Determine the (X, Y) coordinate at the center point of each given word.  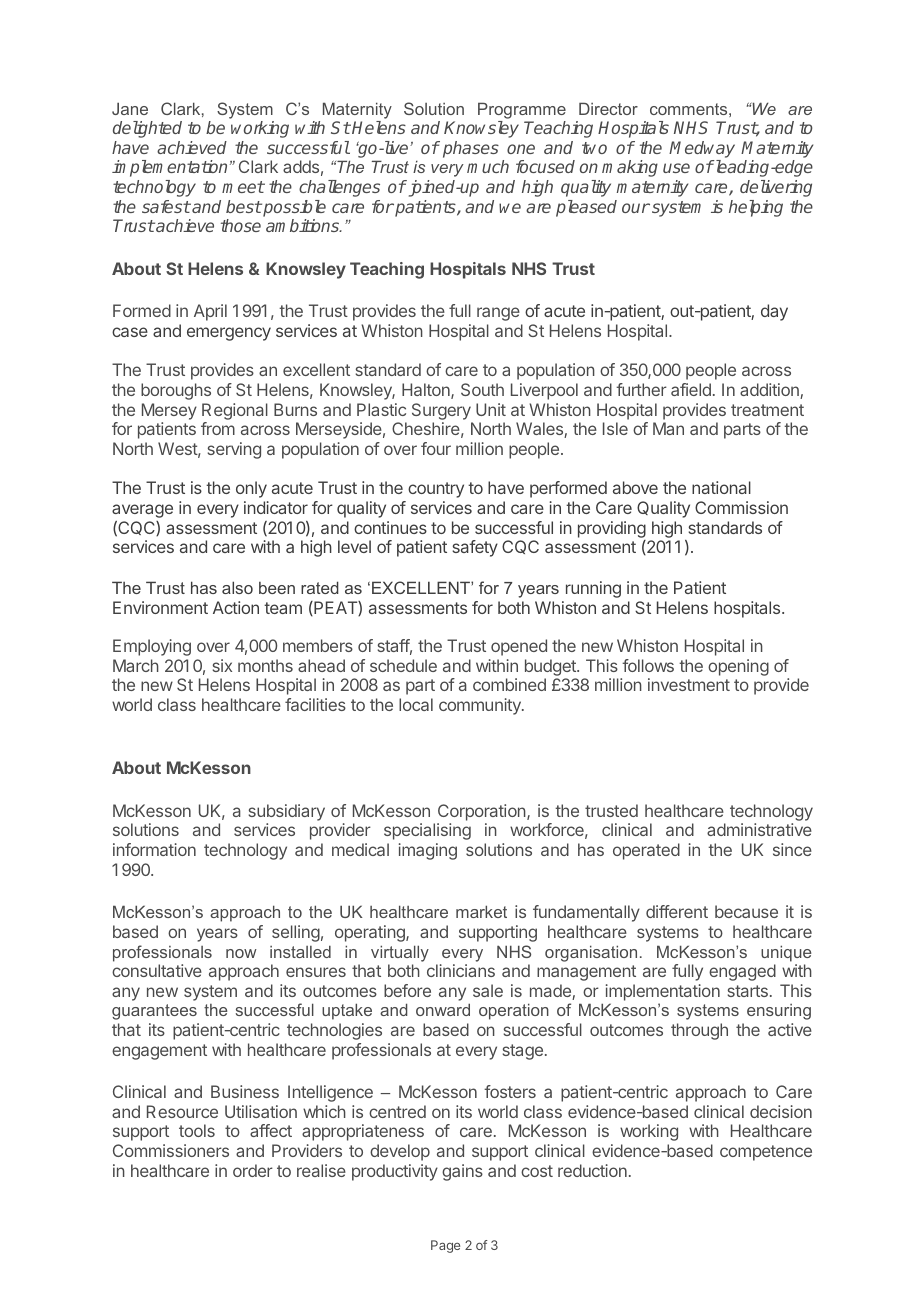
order (253, 1170)
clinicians (461, 970)
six (222, 665)
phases (471, 149)
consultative (157, 970)
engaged (742, 972)
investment (689, 684)
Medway (702, 149)
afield (691, 389)
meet (243, 187)
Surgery (441, 411)
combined (509, 684)
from (218, 428)
